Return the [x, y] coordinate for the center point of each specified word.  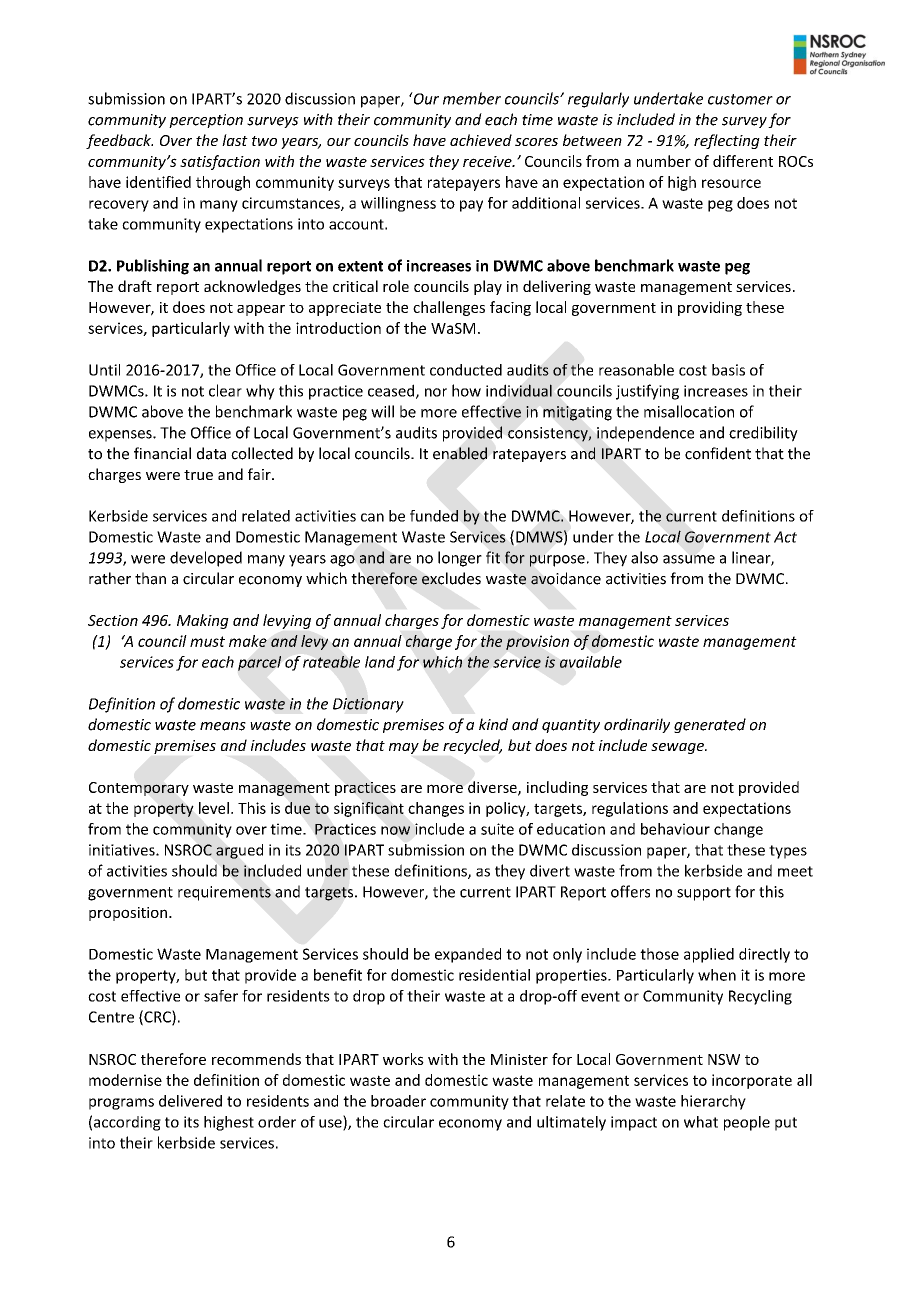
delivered [190, 1101]
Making [203, 621]
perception [206, 121]
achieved [481, 140]
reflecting [727, 141]
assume [689, 559]
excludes [451, 578]
